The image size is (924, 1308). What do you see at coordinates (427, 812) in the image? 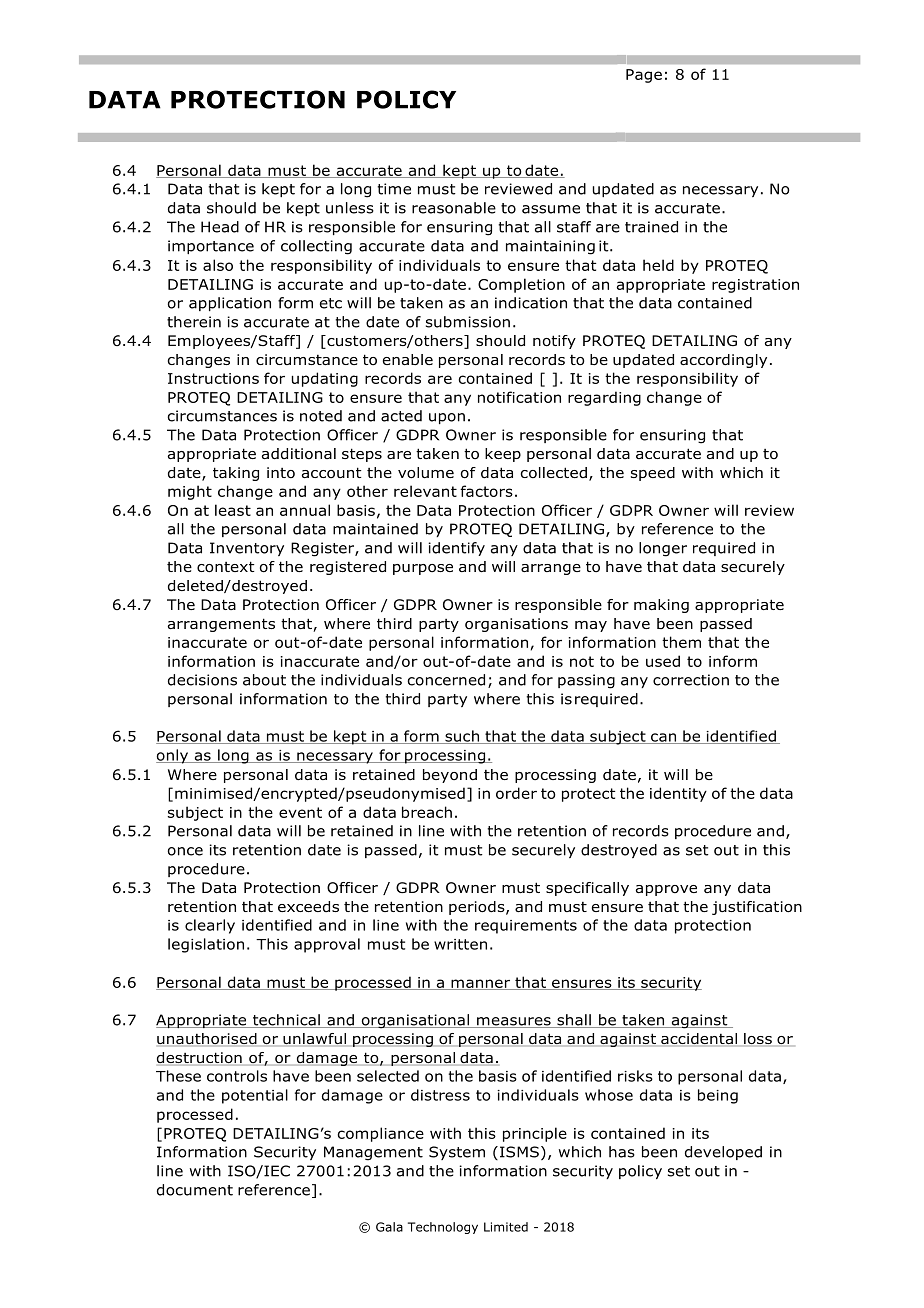
I see `breach` at bounding box center [427, 812].
